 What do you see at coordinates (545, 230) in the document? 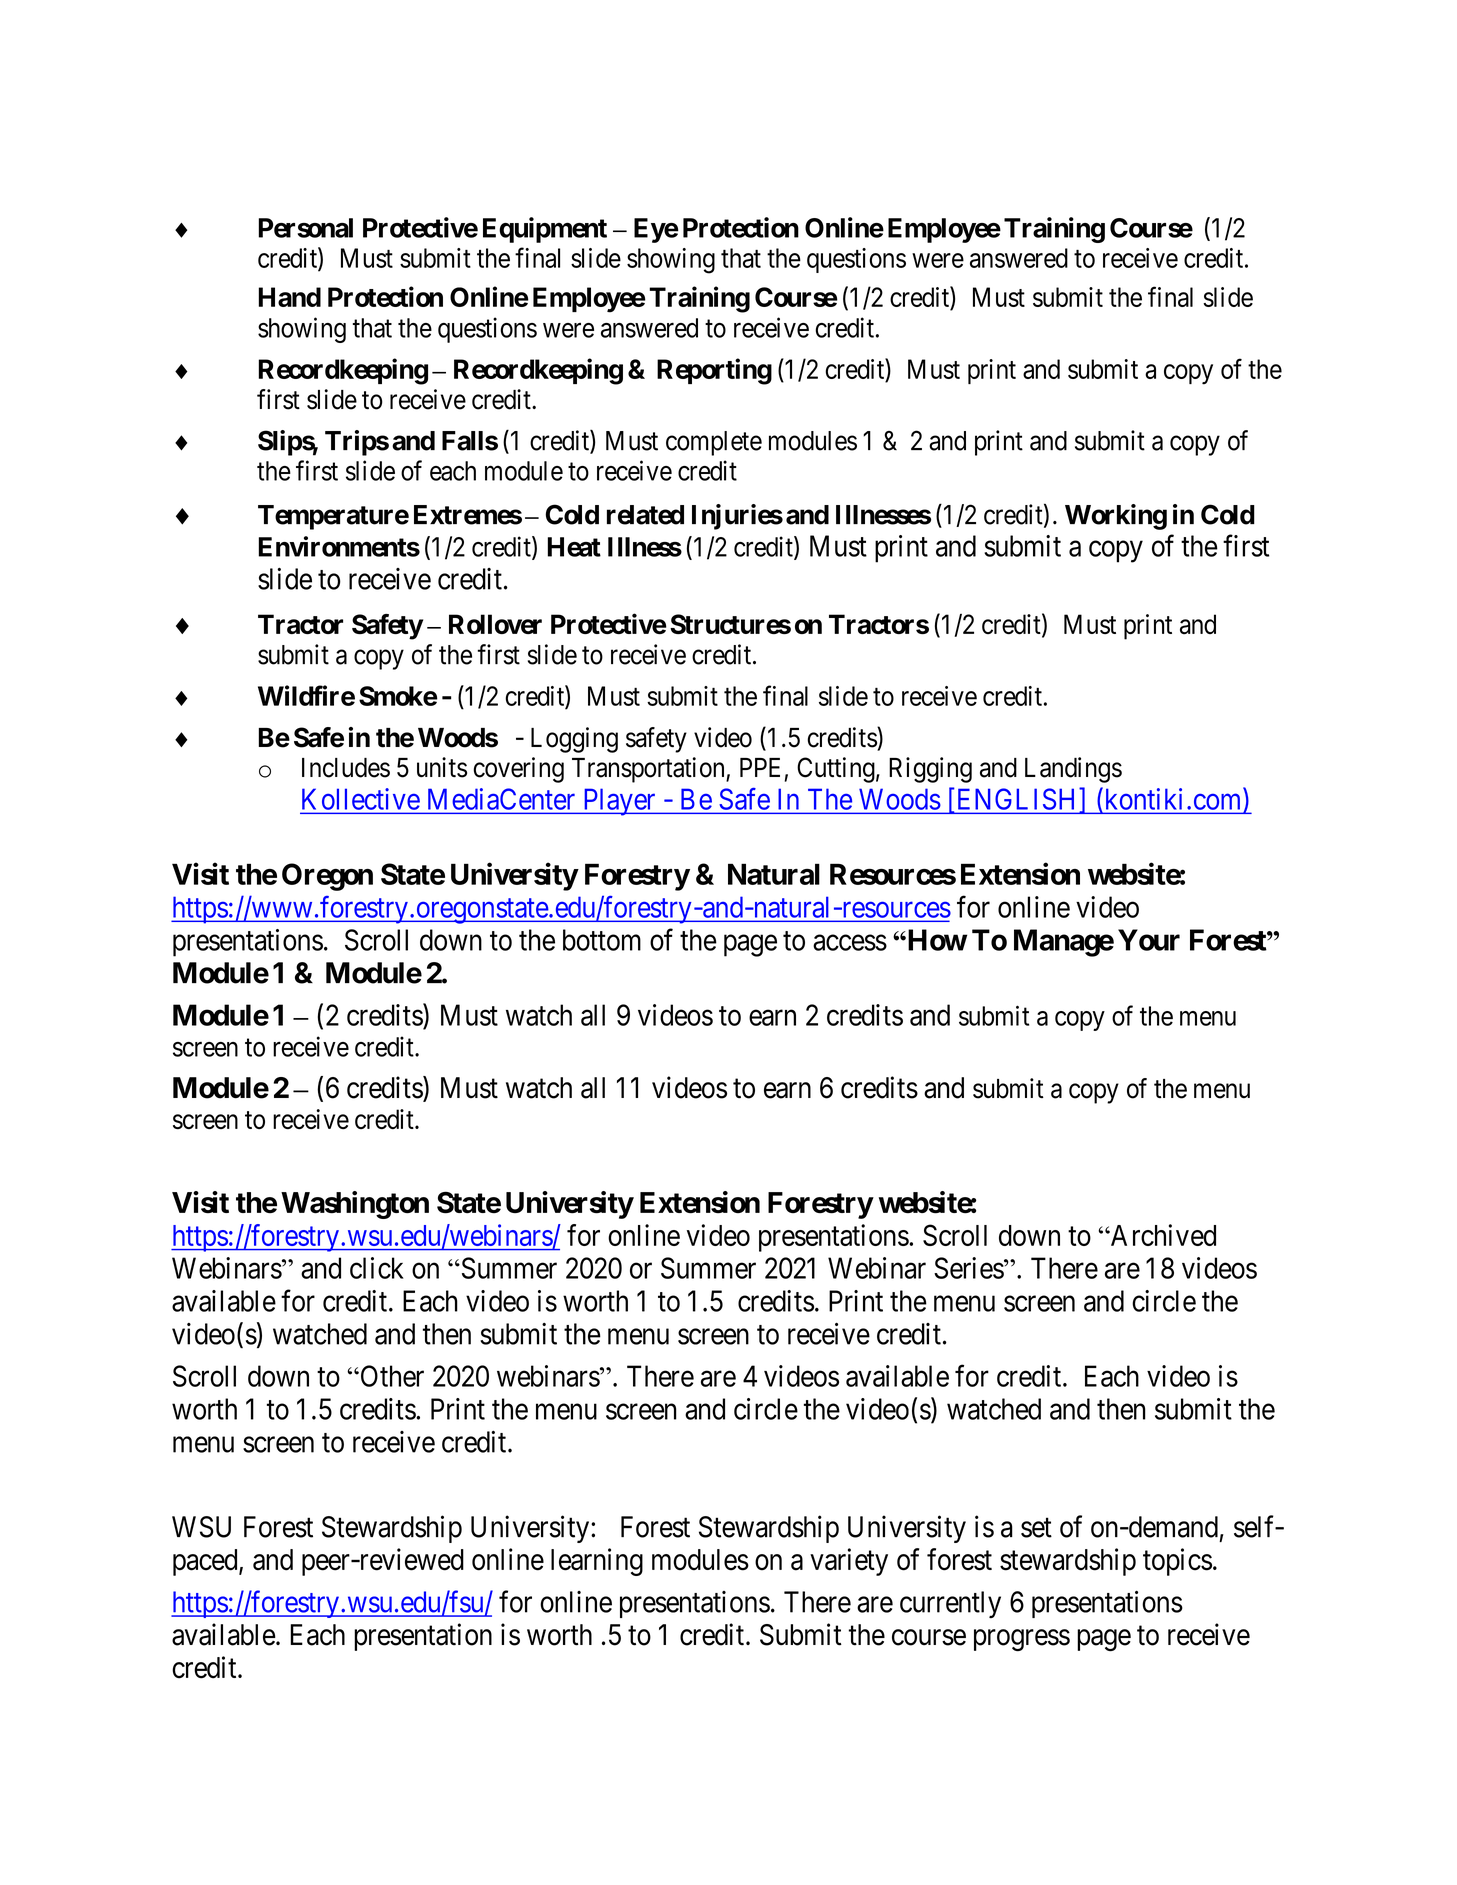
I see `Equipment` at bounding box center [545, 230].
